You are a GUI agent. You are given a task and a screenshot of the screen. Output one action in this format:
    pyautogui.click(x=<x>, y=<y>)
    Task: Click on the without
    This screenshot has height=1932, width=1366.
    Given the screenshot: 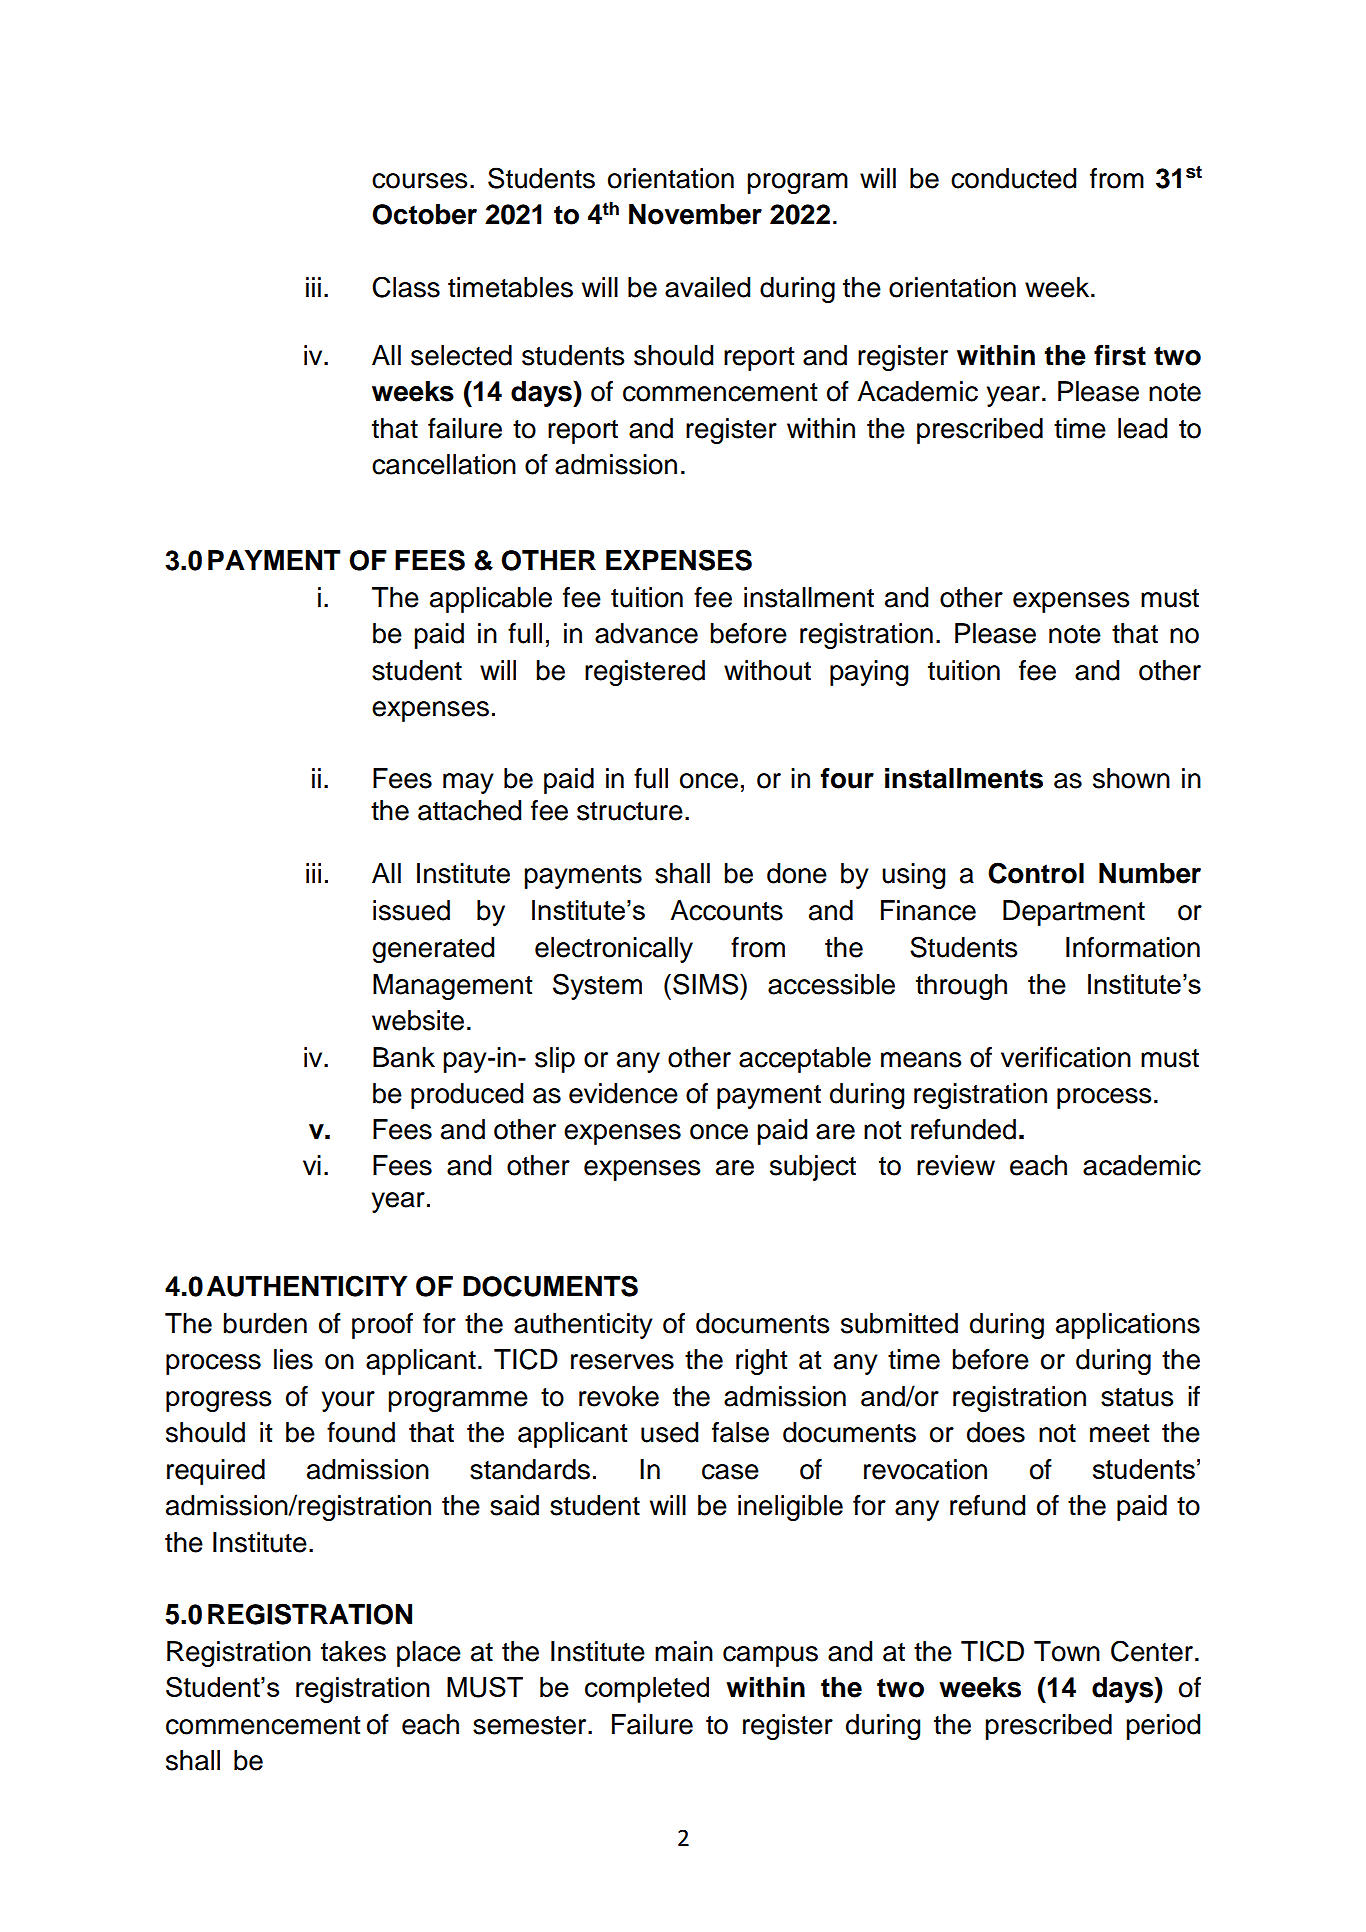 What is the action you would take?
    pyautogui.click(x=767, y=670)
